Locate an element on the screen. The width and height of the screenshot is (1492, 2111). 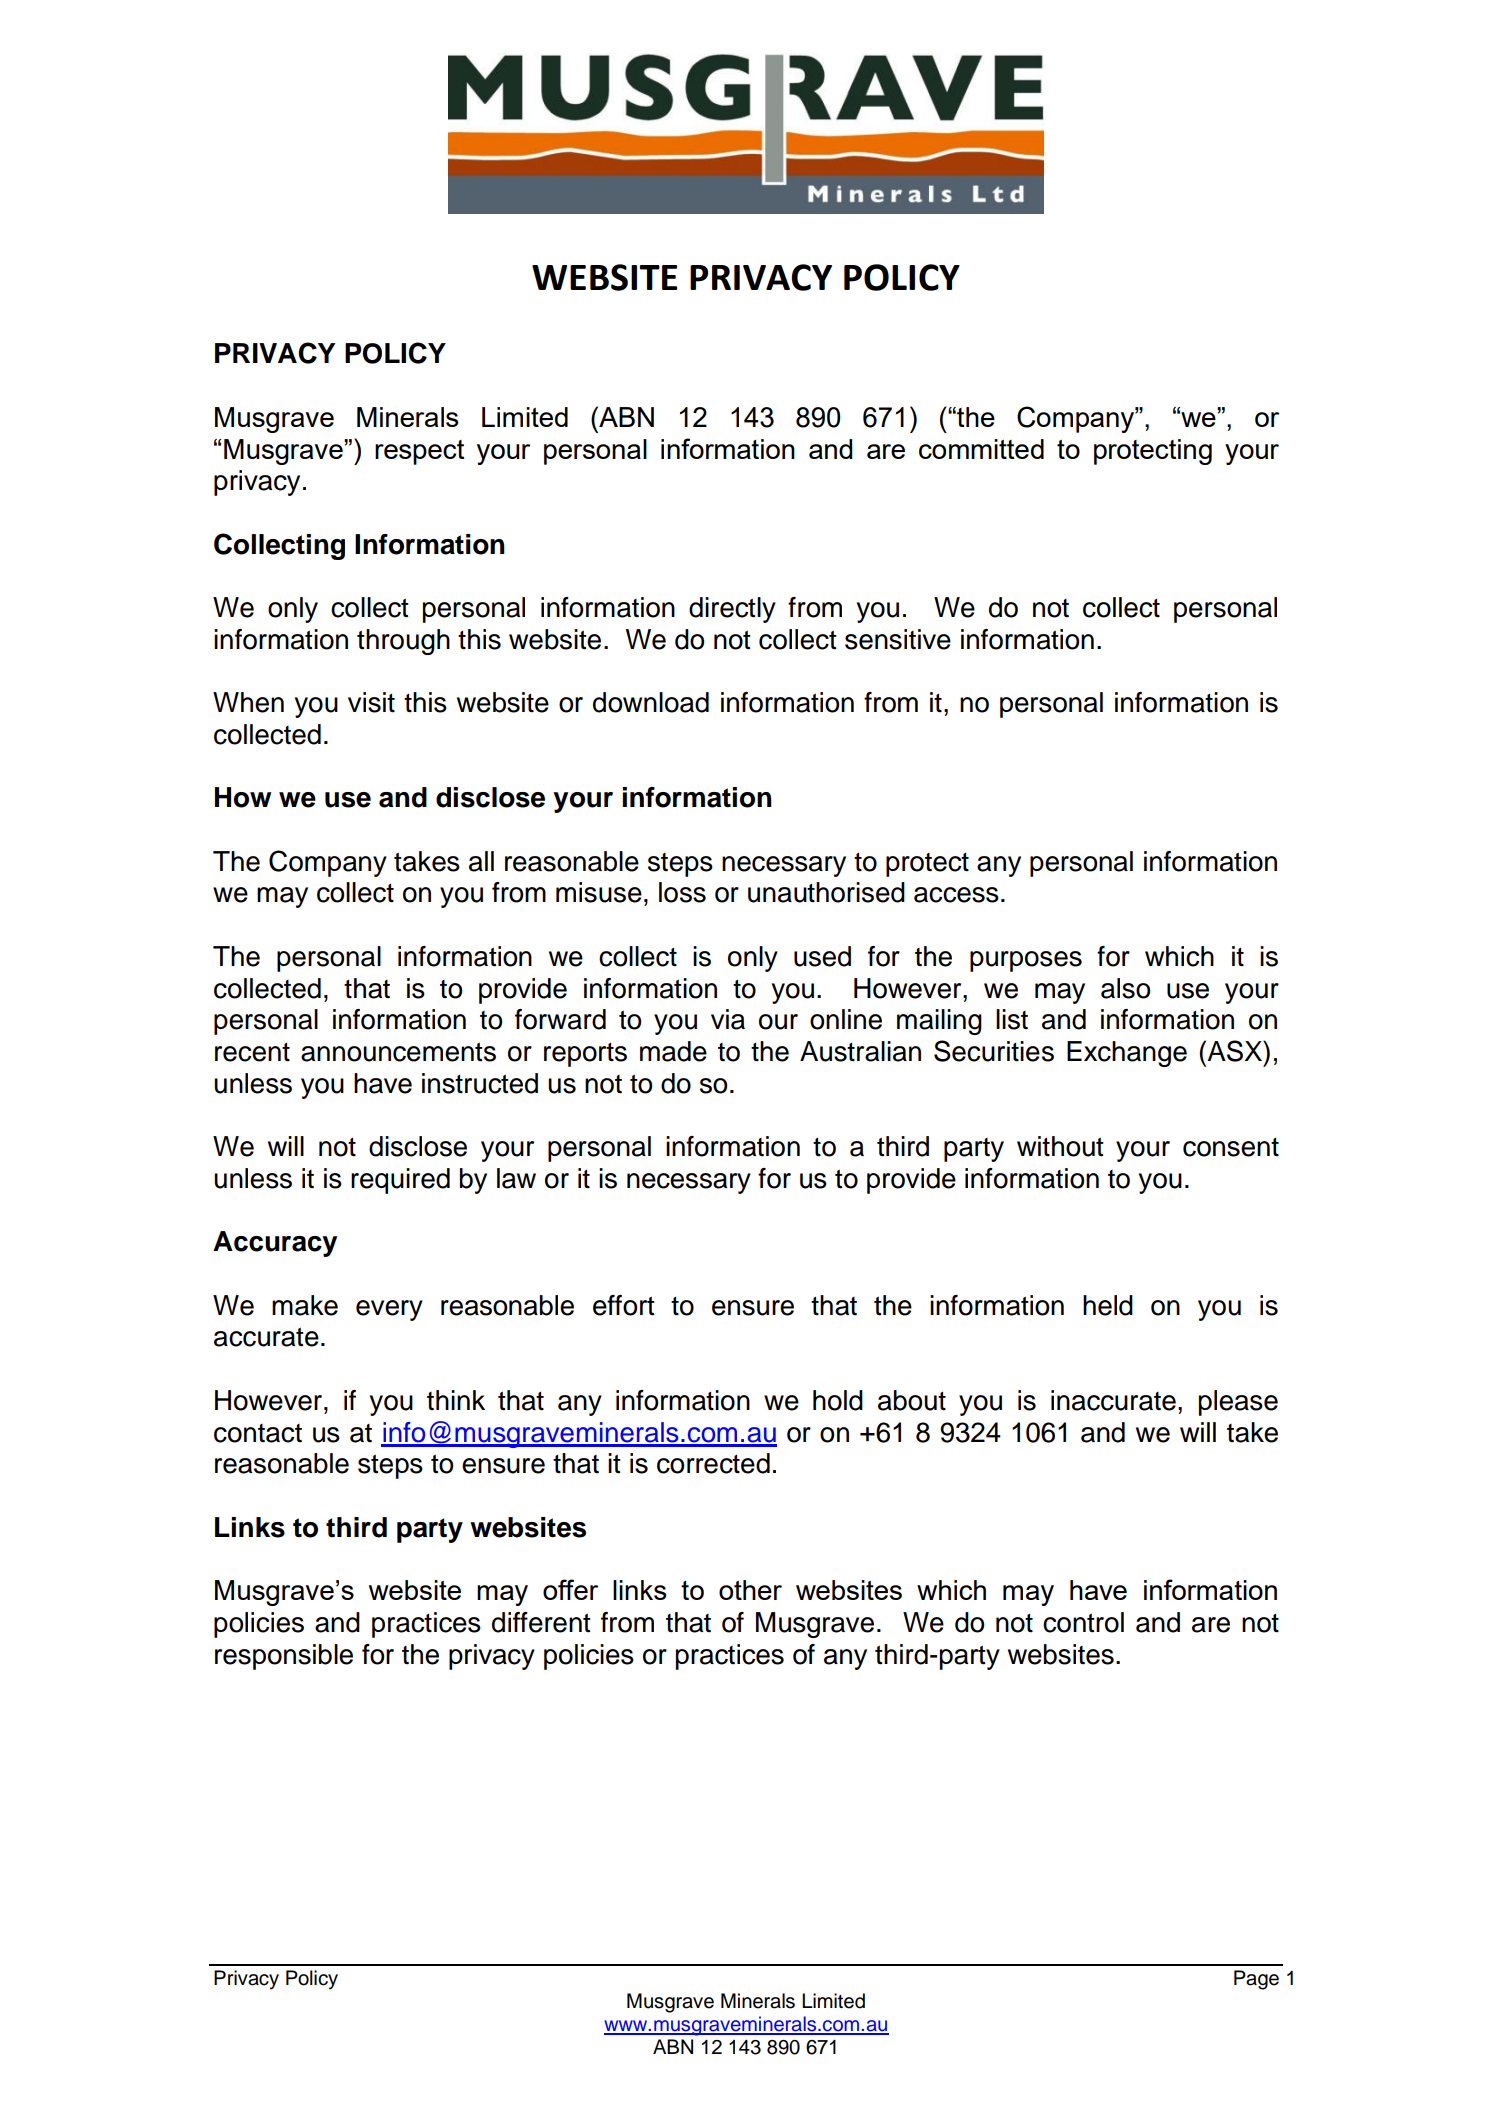
directly is located at coordinates (732, 610).
